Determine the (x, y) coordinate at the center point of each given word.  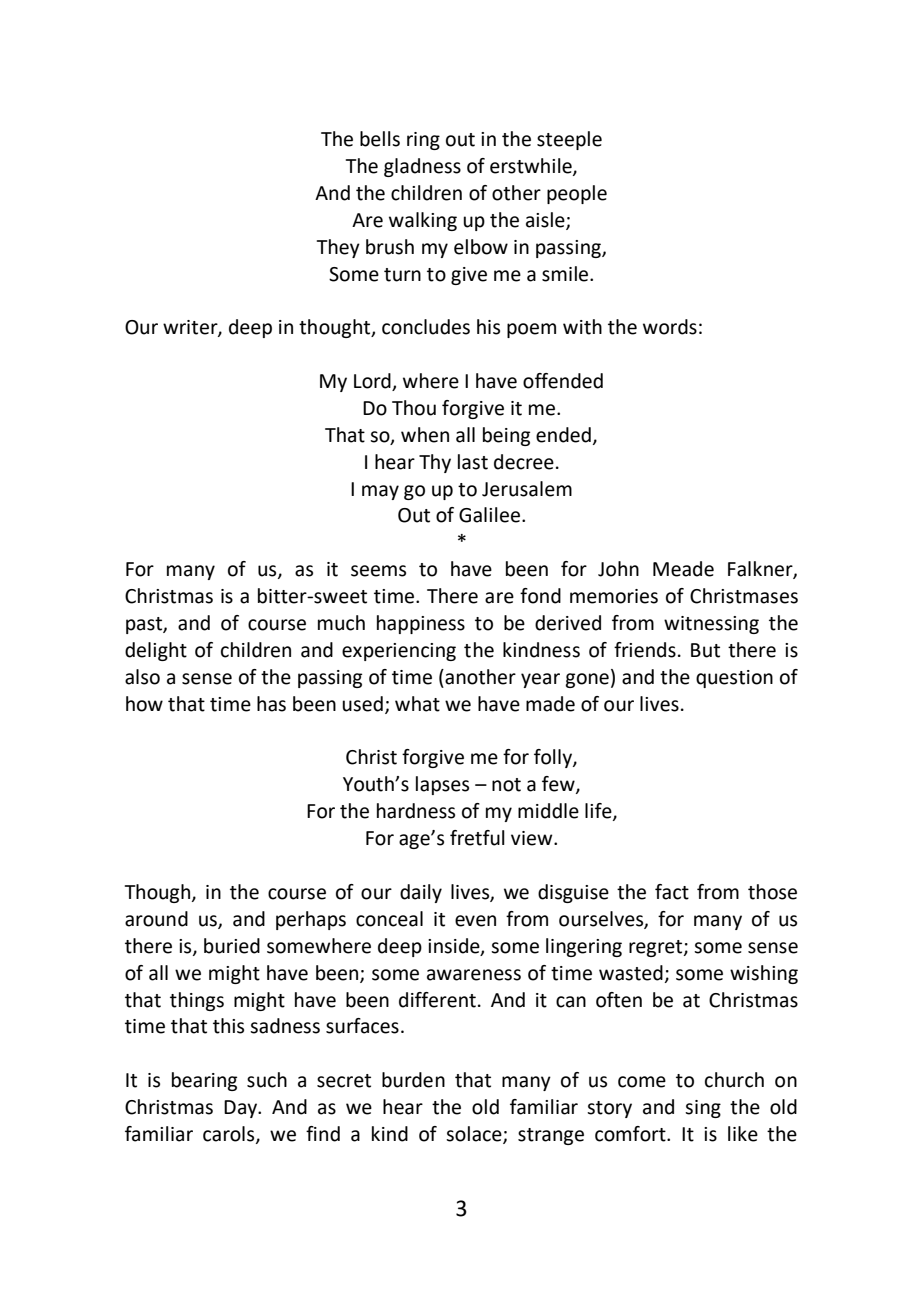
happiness (421, 624)
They (338, 248)
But (705, 650)
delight (156, 651)
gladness (422, 167)
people (577, 194)
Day (242, 1109)
